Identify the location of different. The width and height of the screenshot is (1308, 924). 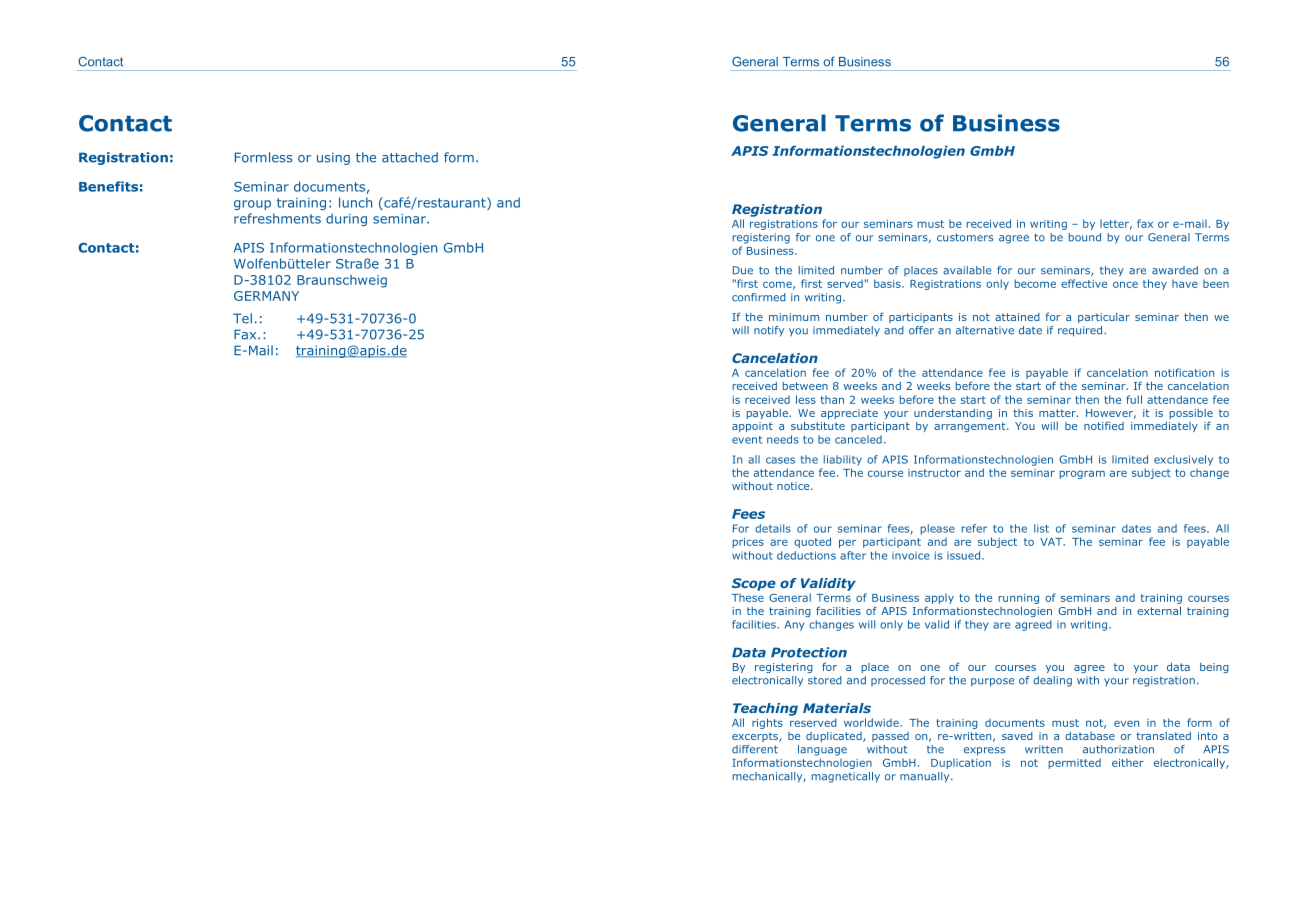
(755, 749).
